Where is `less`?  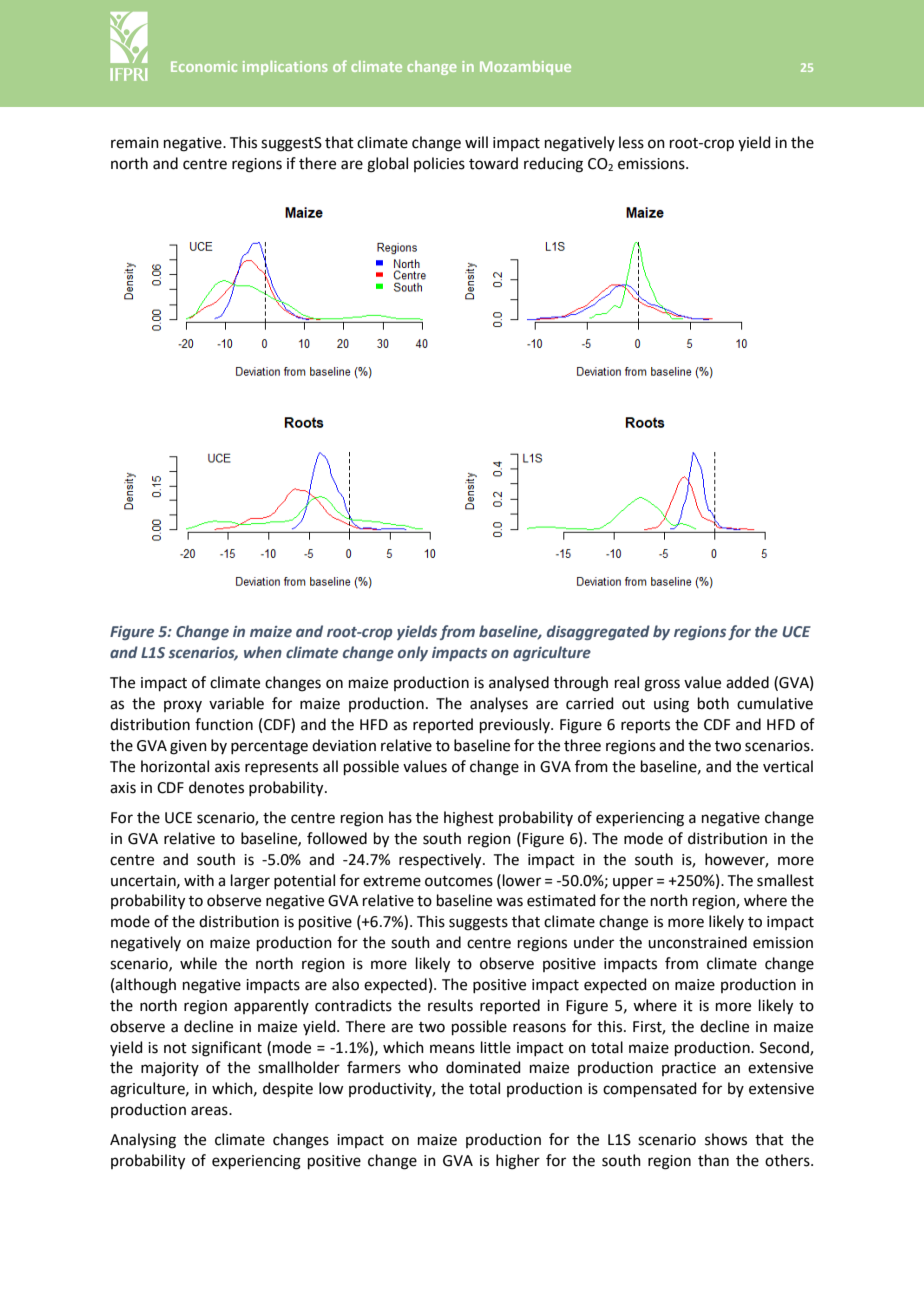 less is located at coordinates (631, 142).
